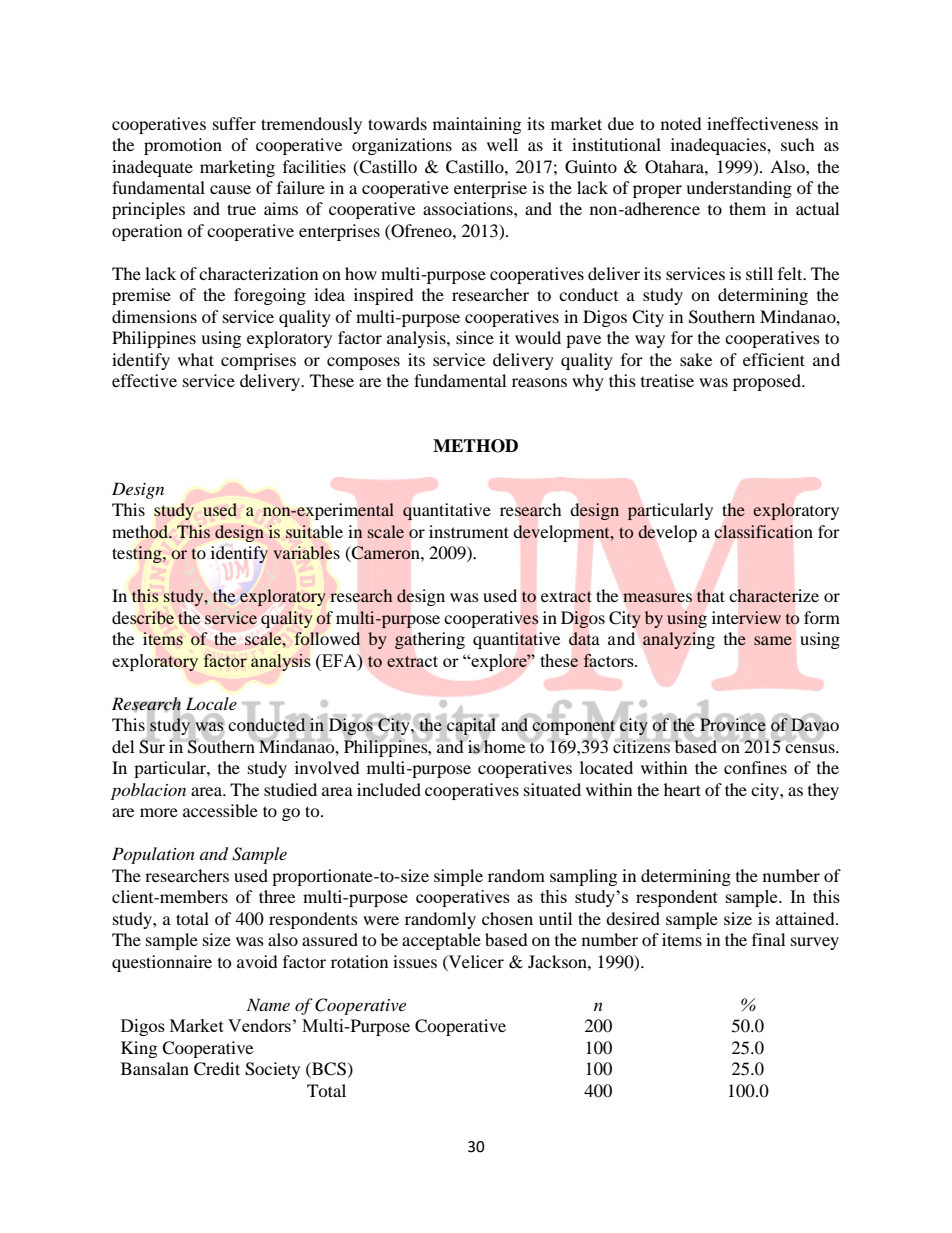 This screenshot has width=952, height=1233. What do you see at coordinates (430, 640) in the screenshot?
I see `gathering` at bounding box center [430, 640].
